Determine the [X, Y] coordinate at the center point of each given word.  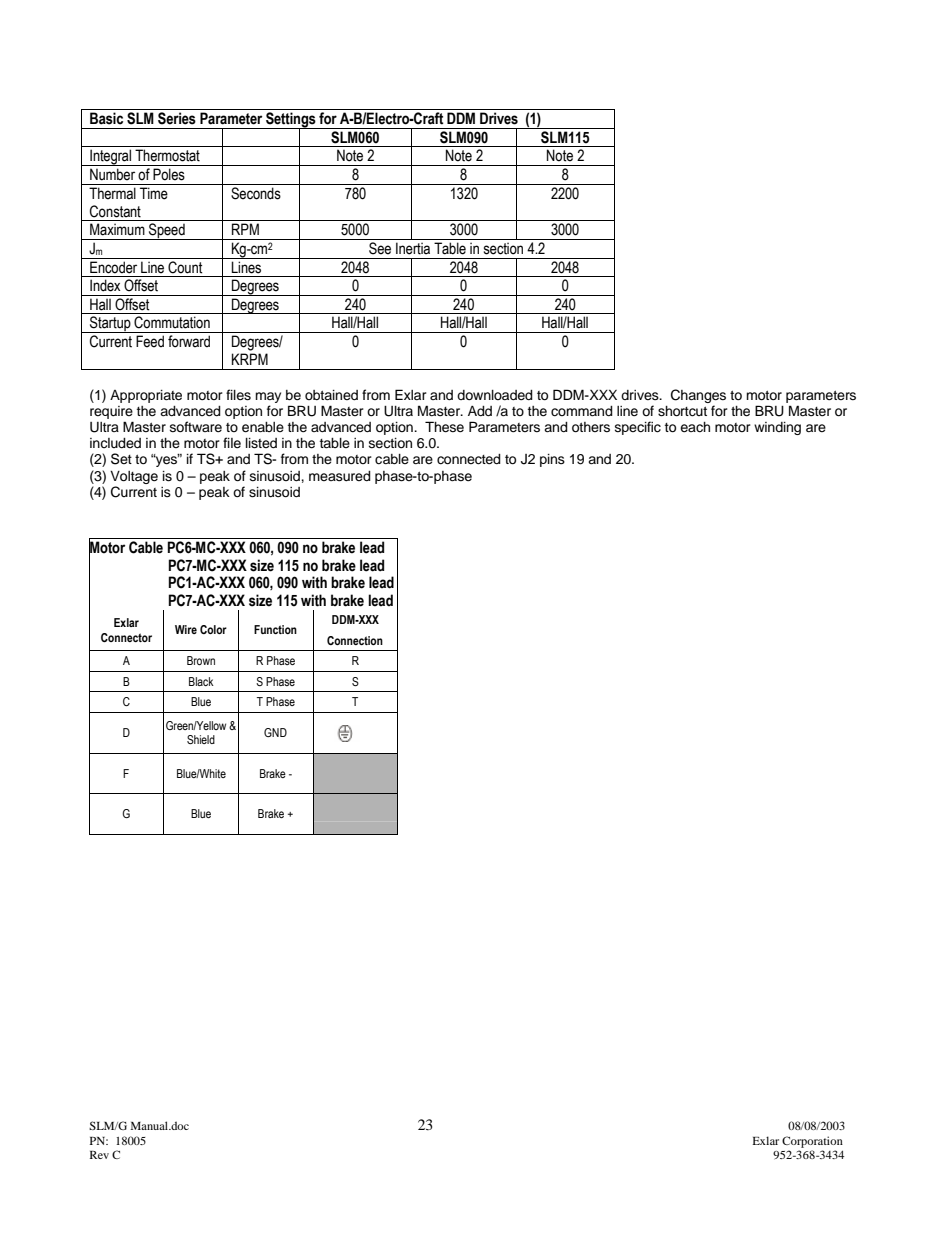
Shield [201, 739]
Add [480, 411]
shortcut [682, 411]
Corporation [812, 1142]
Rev [99, 1155]
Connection [355, 640]
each [695, 427]
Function [275, 629]
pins [552, 460]
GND [275, 732]
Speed [167, 231]
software [196, 427]
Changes [698, 397]
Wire [186, 629]
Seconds [256, 193]
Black [201, 681]
